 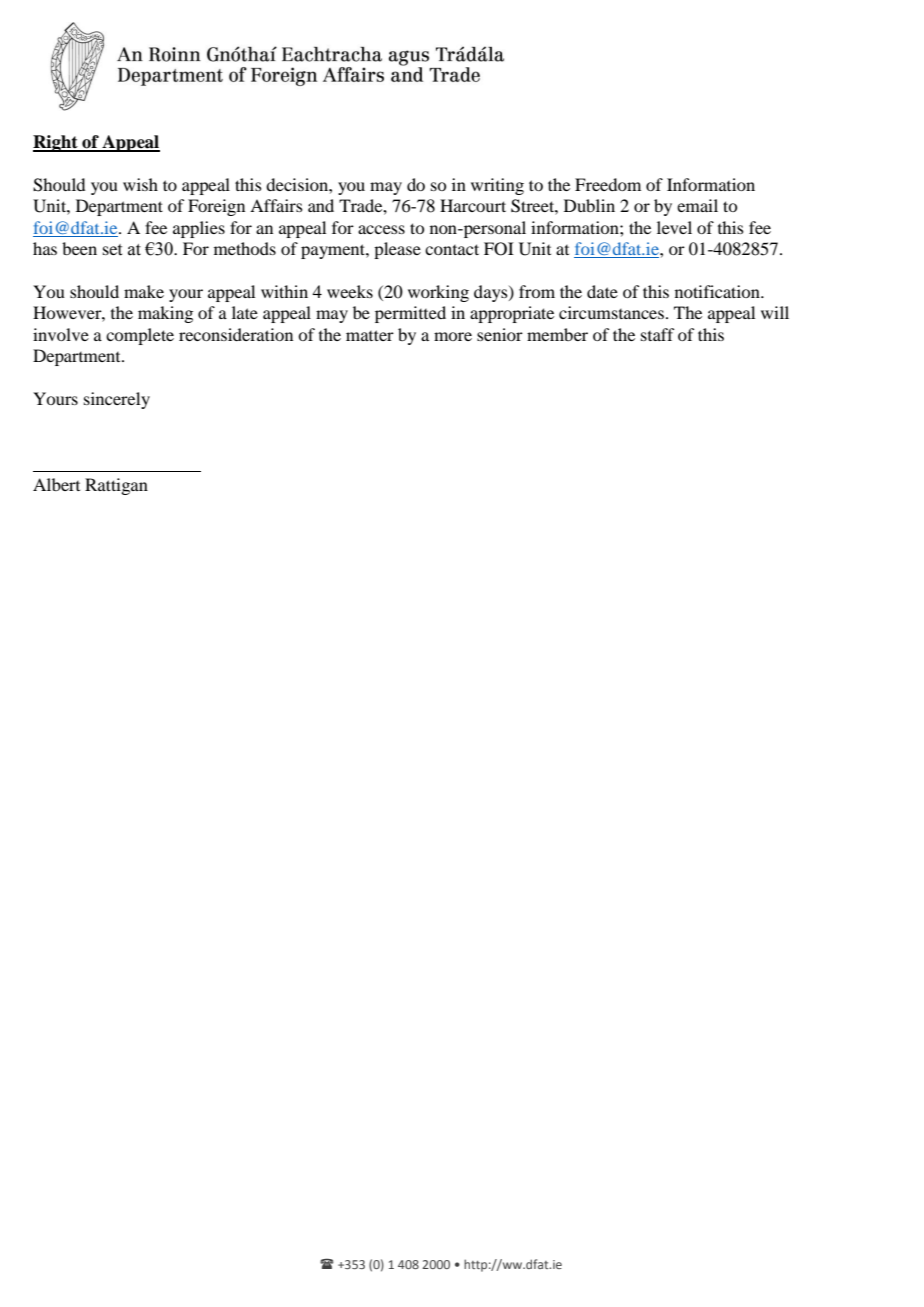 What do you see at coordinates (657, 334) in the document?
I see `staff` at bounding box center [657, 334].
